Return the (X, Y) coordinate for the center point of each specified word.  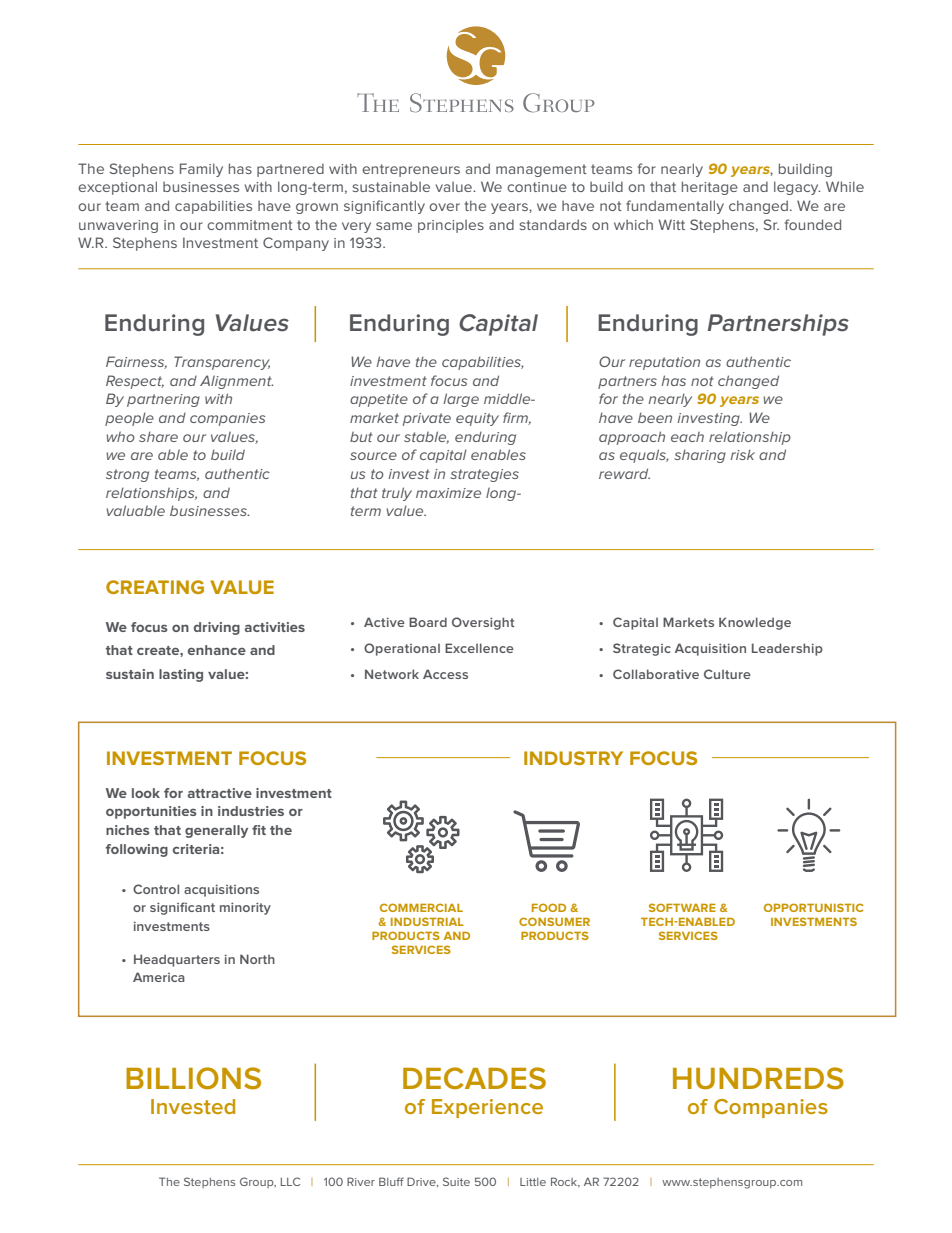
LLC (290, 1181)
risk (742, 454)
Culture (727, 674)
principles (451, 226)
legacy (797, 188)
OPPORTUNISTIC (814, 907)
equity (477, 419)
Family (201, 170)
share (158, 436)
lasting (181, 675)
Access (445, 674)
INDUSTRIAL (427, 921)
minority (245, 908)
